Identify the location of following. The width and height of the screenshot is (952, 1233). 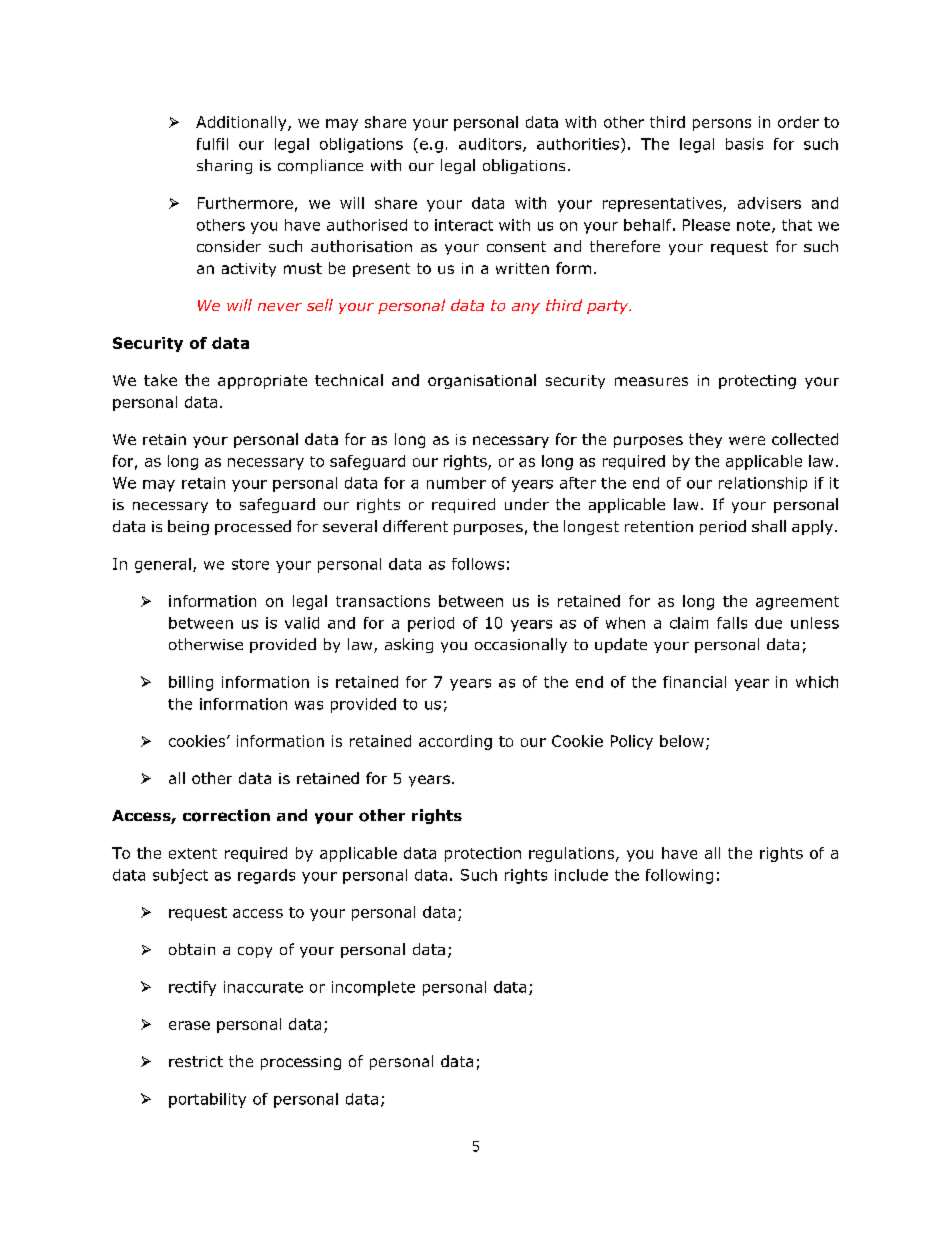
(679, 876).
